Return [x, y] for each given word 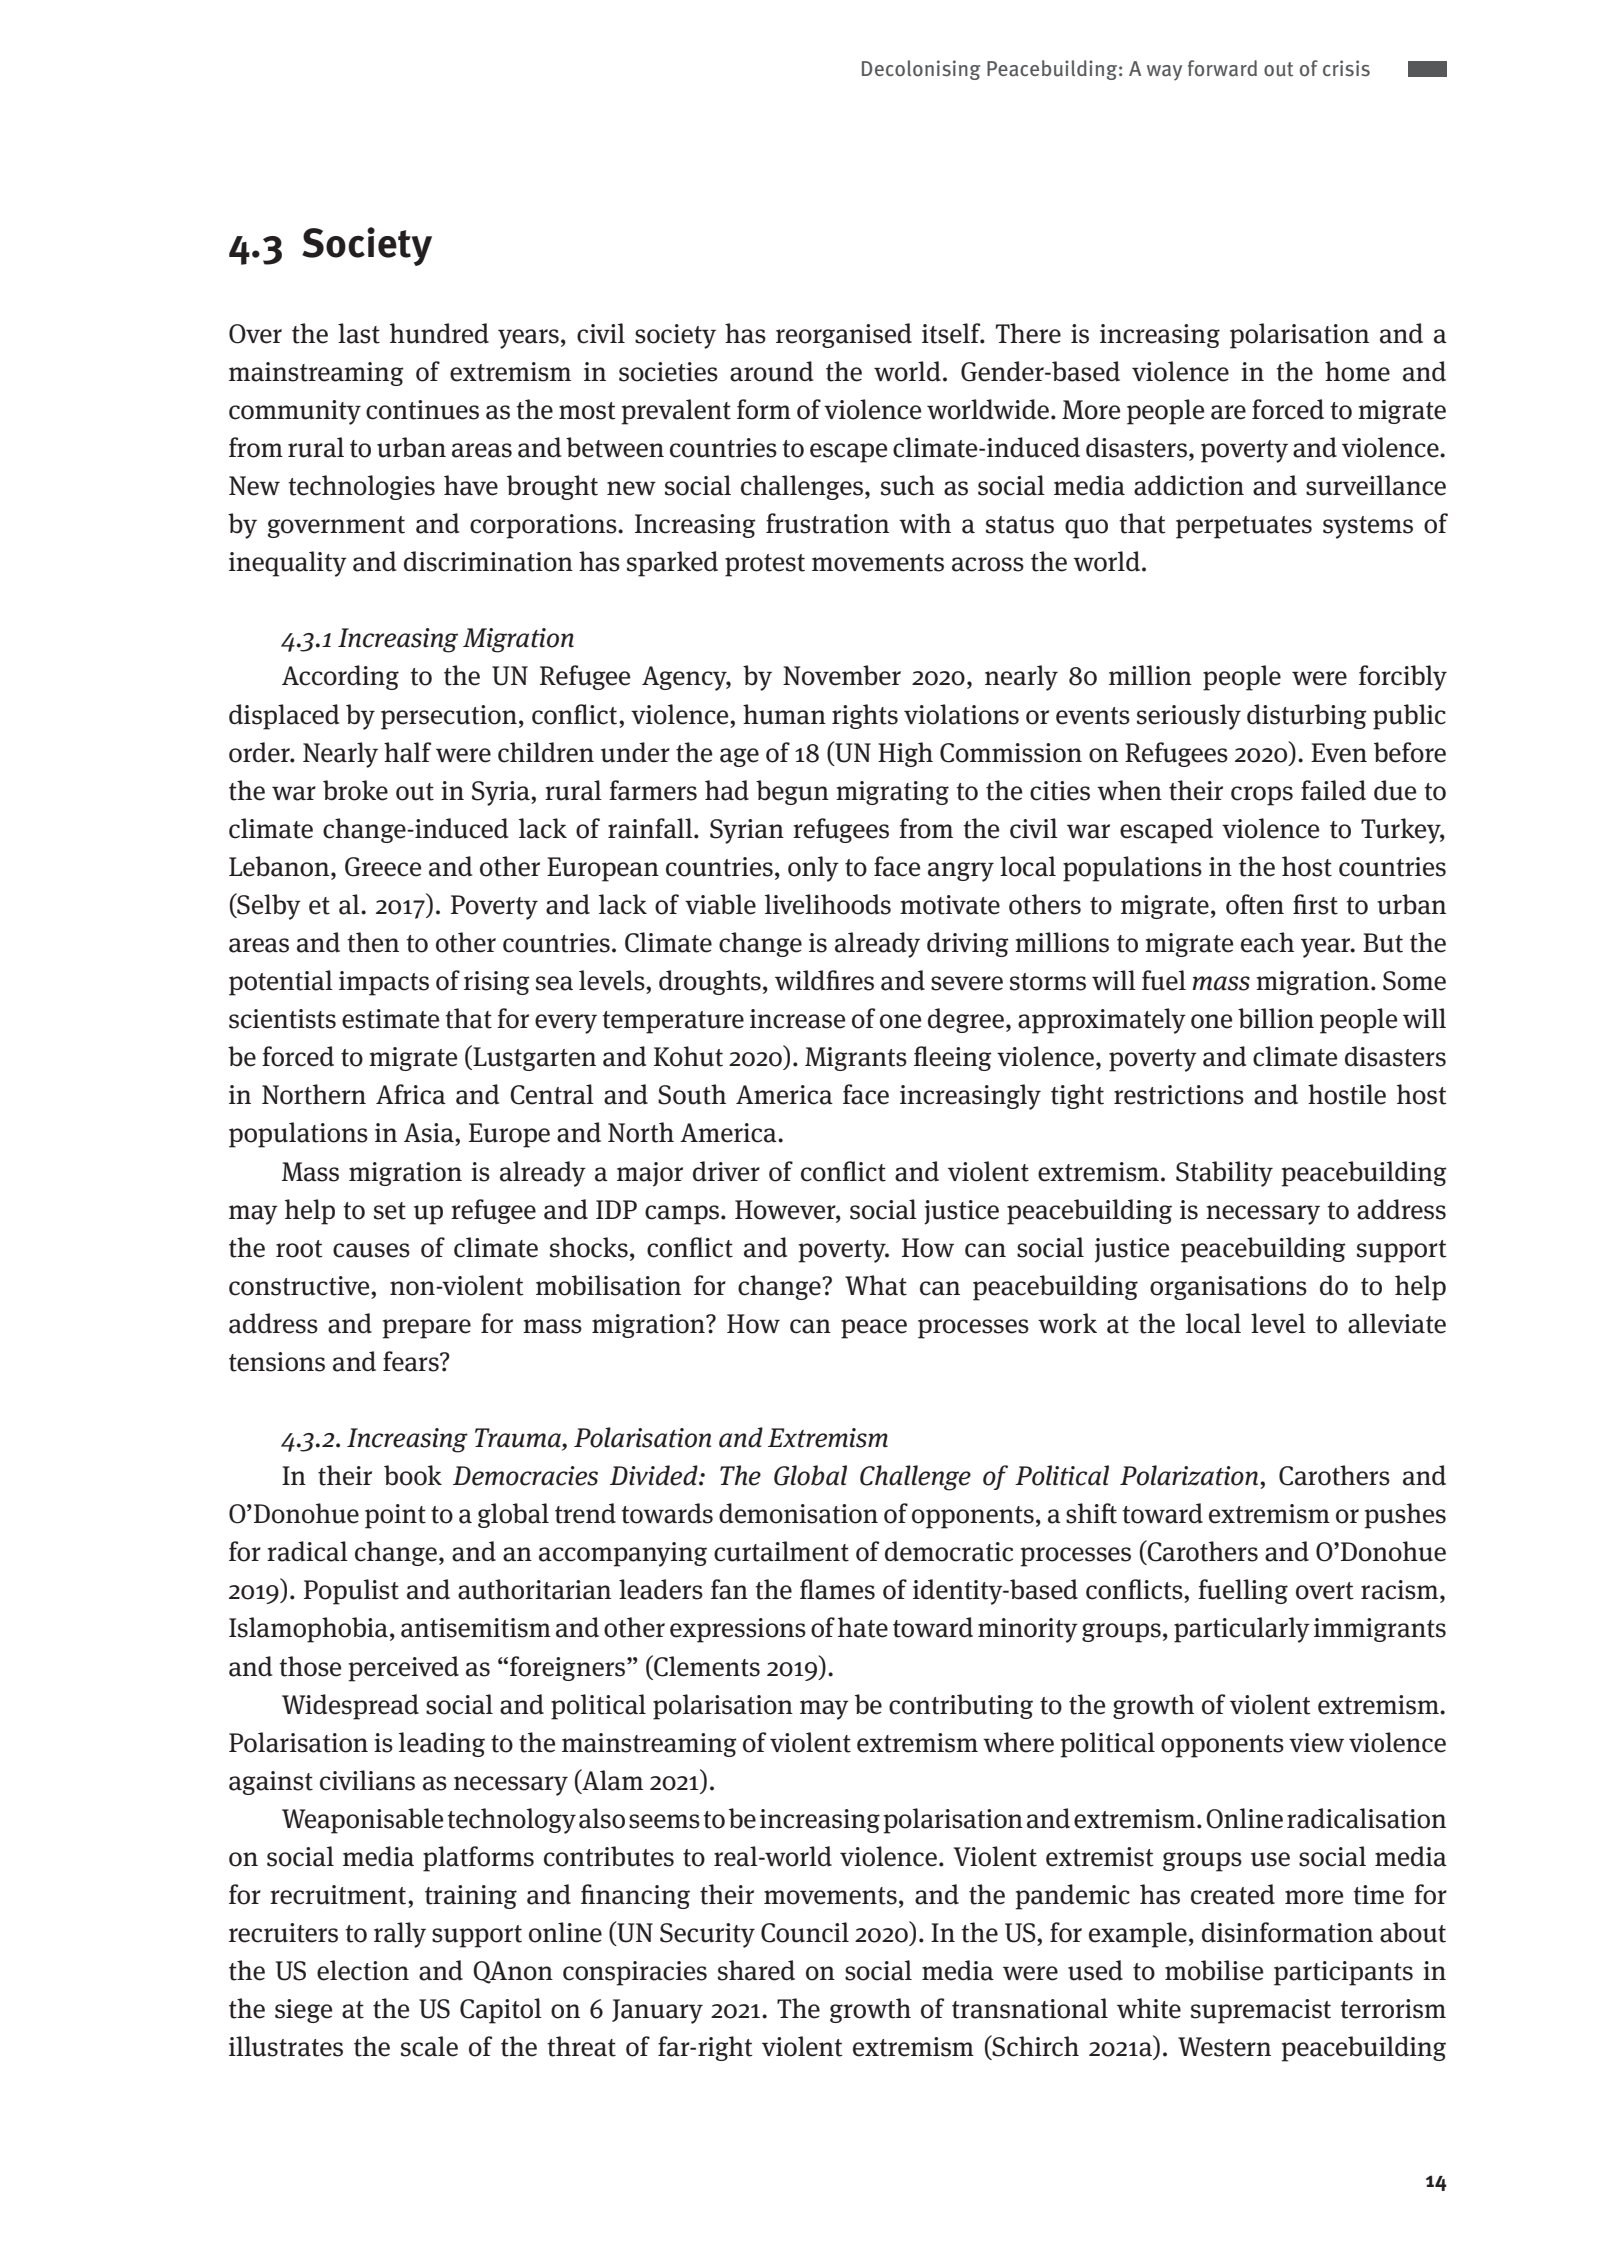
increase [797, 1019]
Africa [411, 1094]
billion [1276, 1018]
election [363, 1970]
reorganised [844, 335]
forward [1222, 68]
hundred [439, 333]
